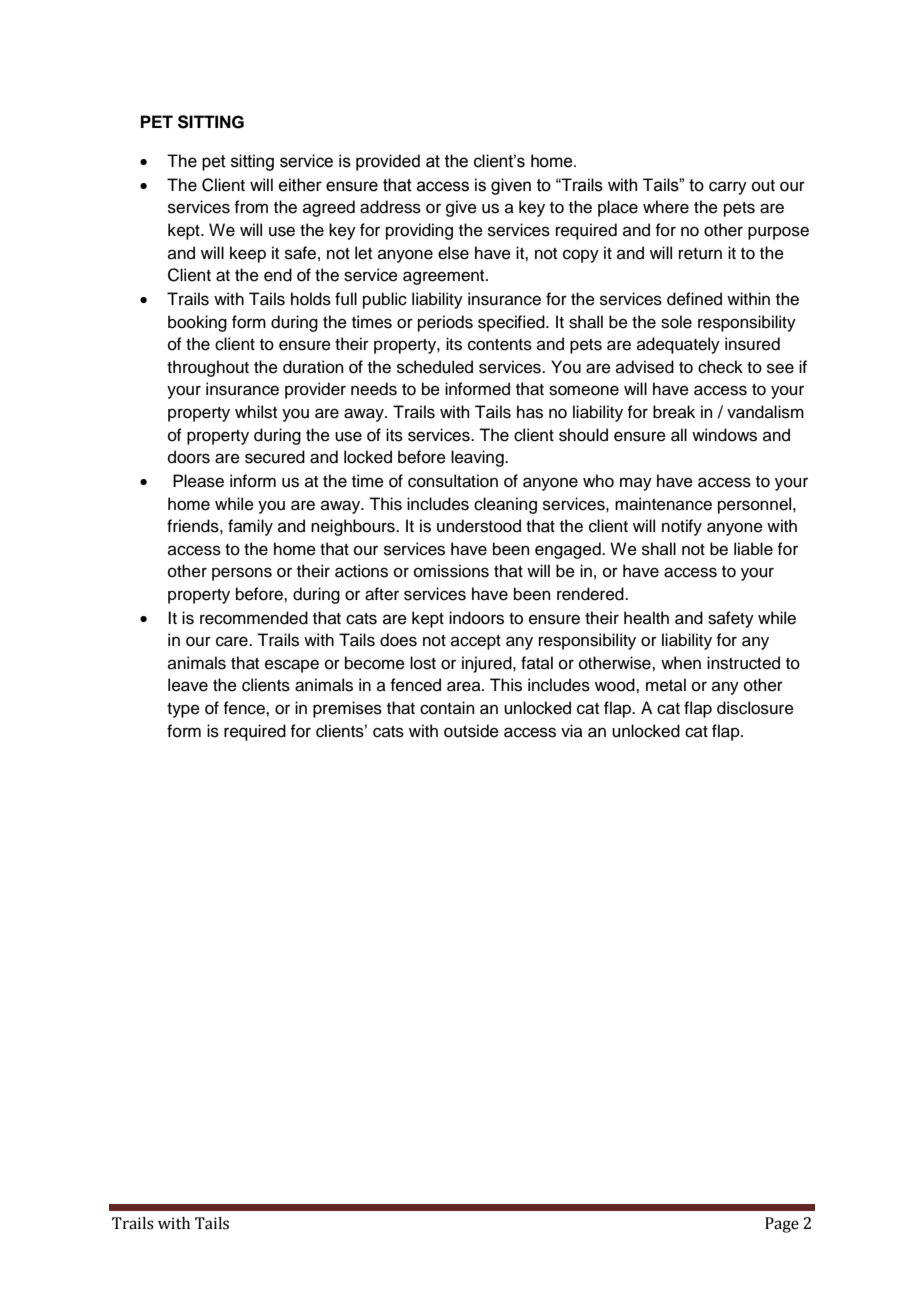  Describe the element at coordinates (251, 207) in the document. I see `from` at that location.
